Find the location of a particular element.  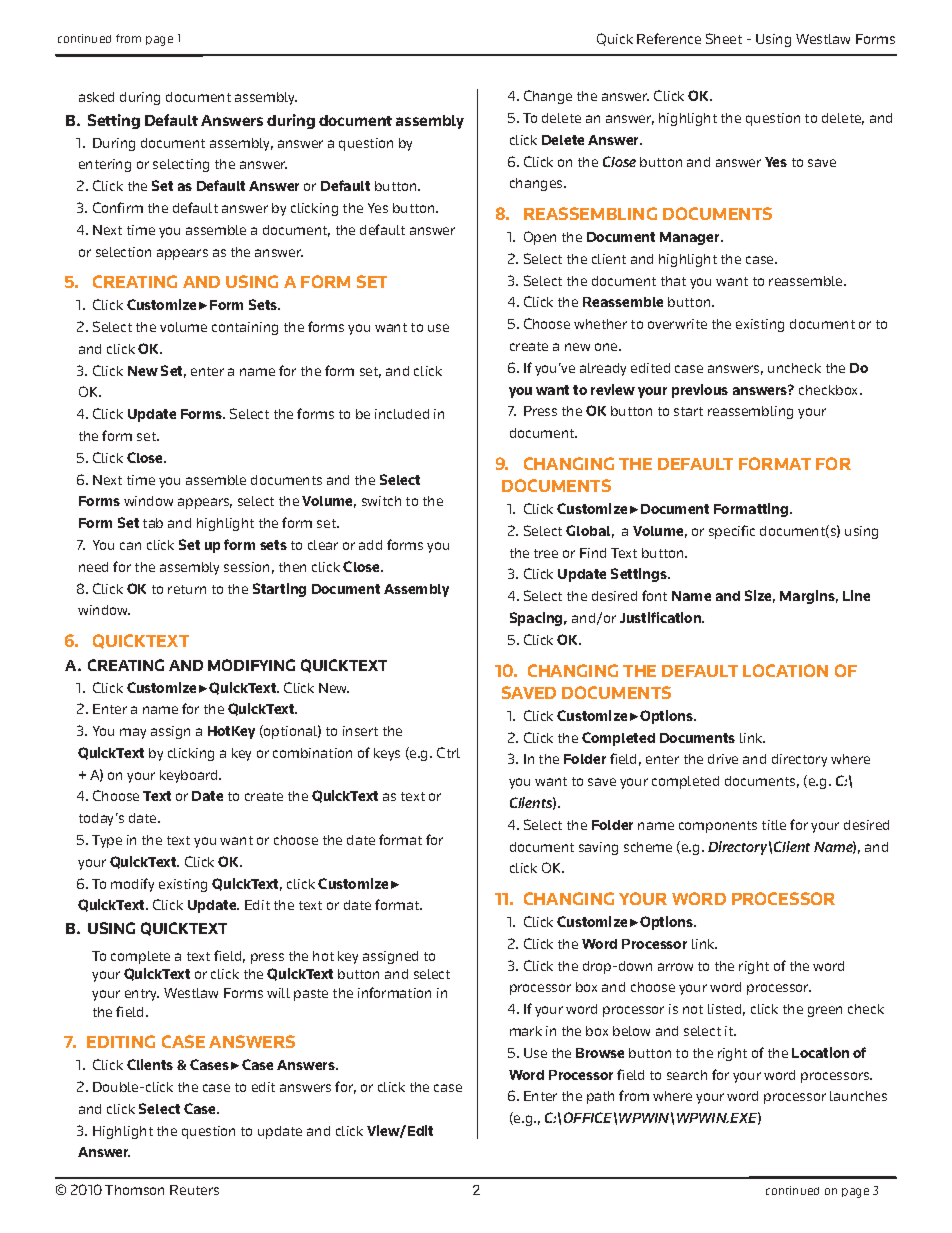

Size is located at coordinates (760, 596).
